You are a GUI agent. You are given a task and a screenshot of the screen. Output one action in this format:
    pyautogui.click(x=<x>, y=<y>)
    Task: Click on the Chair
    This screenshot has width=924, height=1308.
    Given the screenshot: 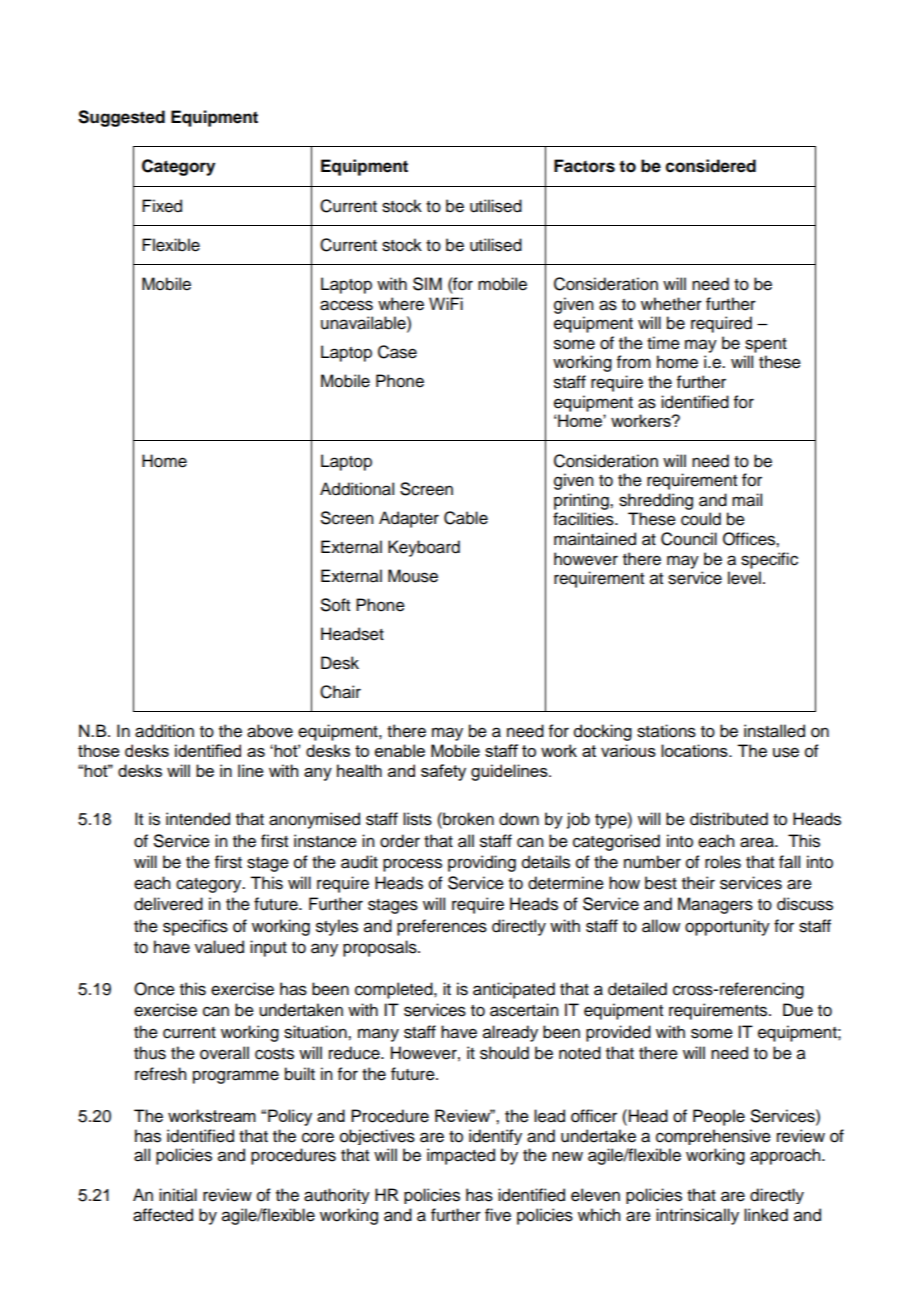 What is the action you would take?
    pyautogui.click(x=340, y=692)
